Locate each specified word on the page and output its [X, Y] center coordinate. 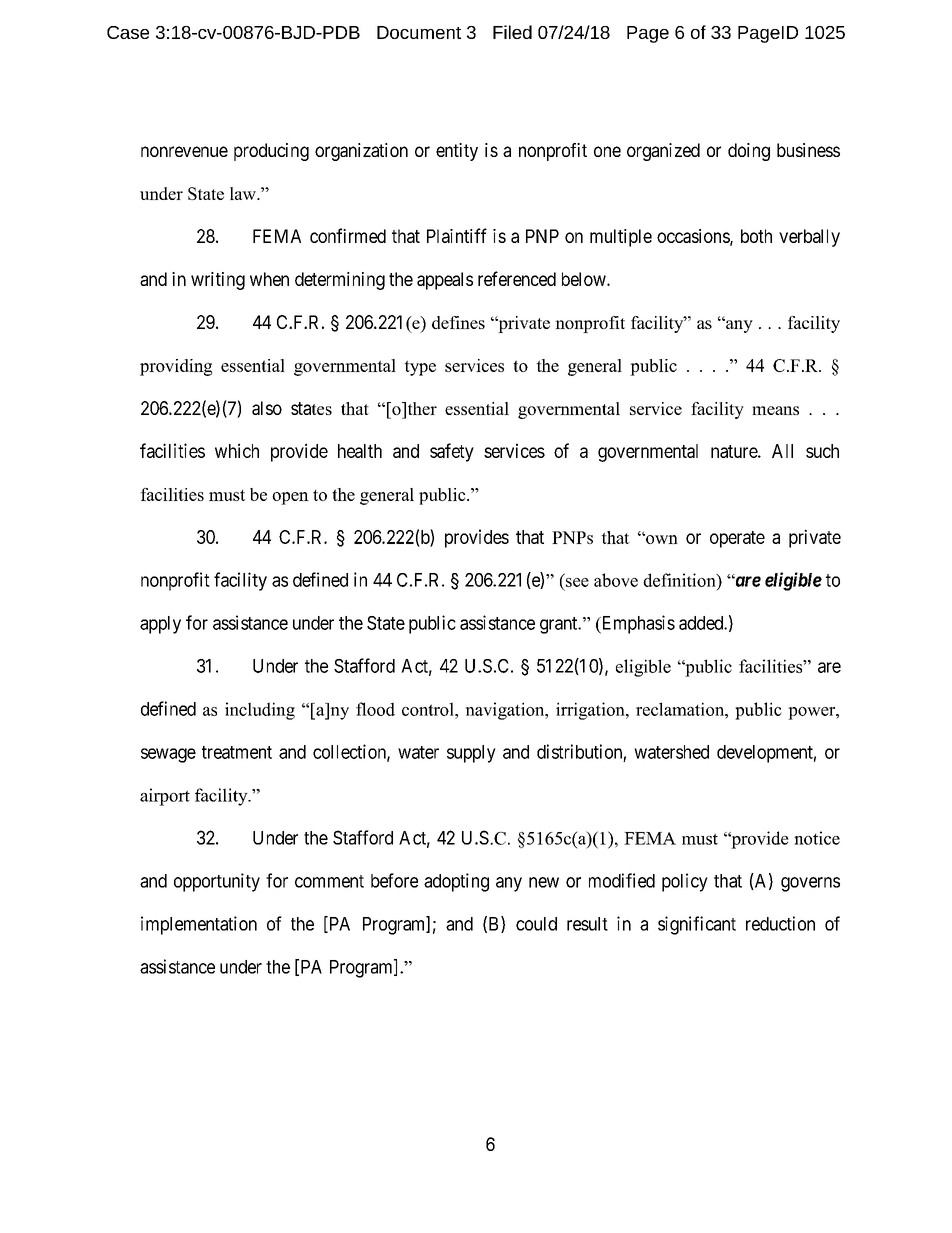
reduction [780, 923]
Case [128, 32]
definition [680, 580]
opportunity [217, 882]
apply [160, 625]
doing [749, 152]
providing [176, 367]
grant [560, 625]
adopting [456, 882]
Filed [512, 32]
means [775, 410]
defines [458, 322]
